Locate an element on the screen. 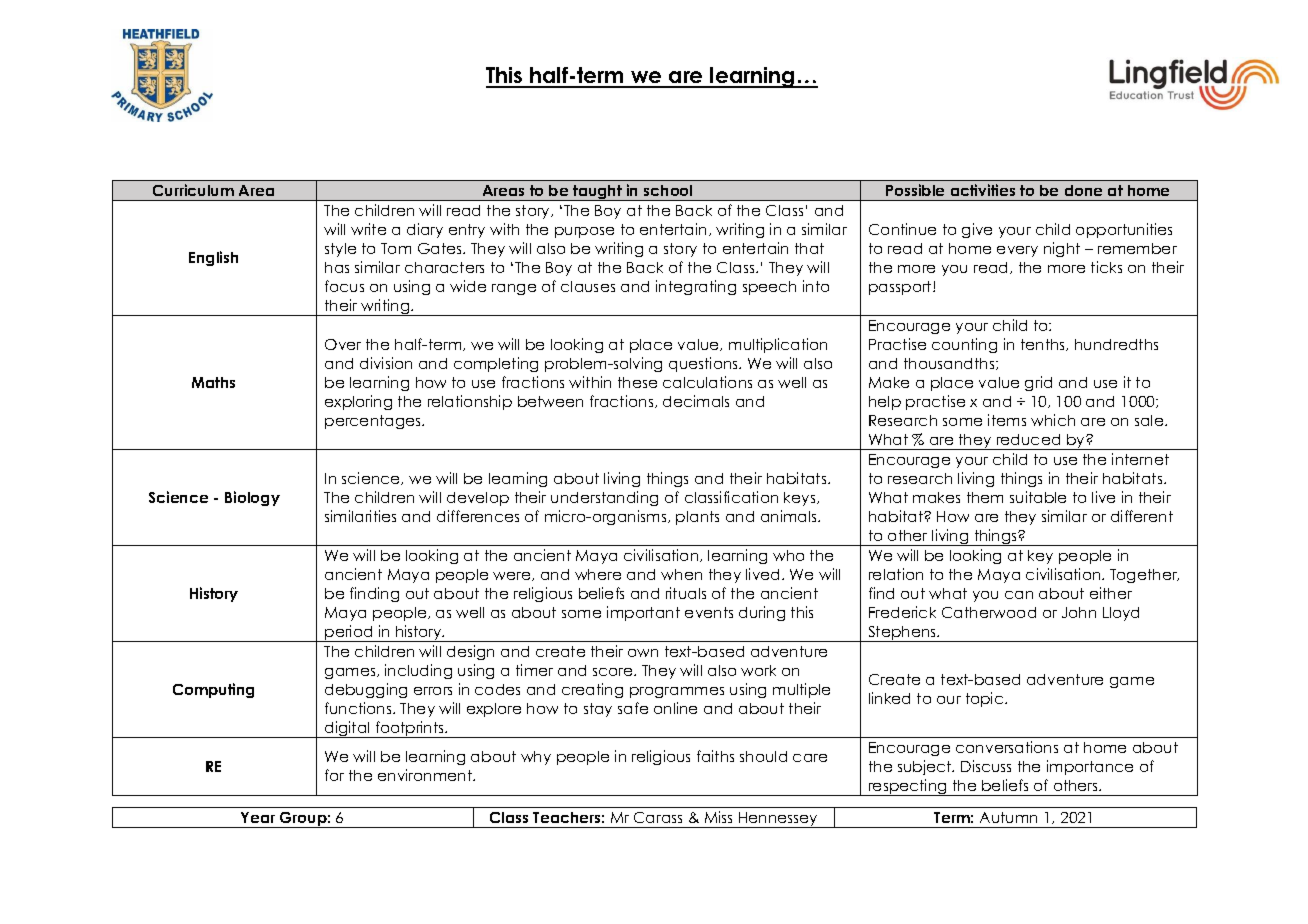 This screenshot has height=924, width=1308. write is located at coordinates (368, 229).
